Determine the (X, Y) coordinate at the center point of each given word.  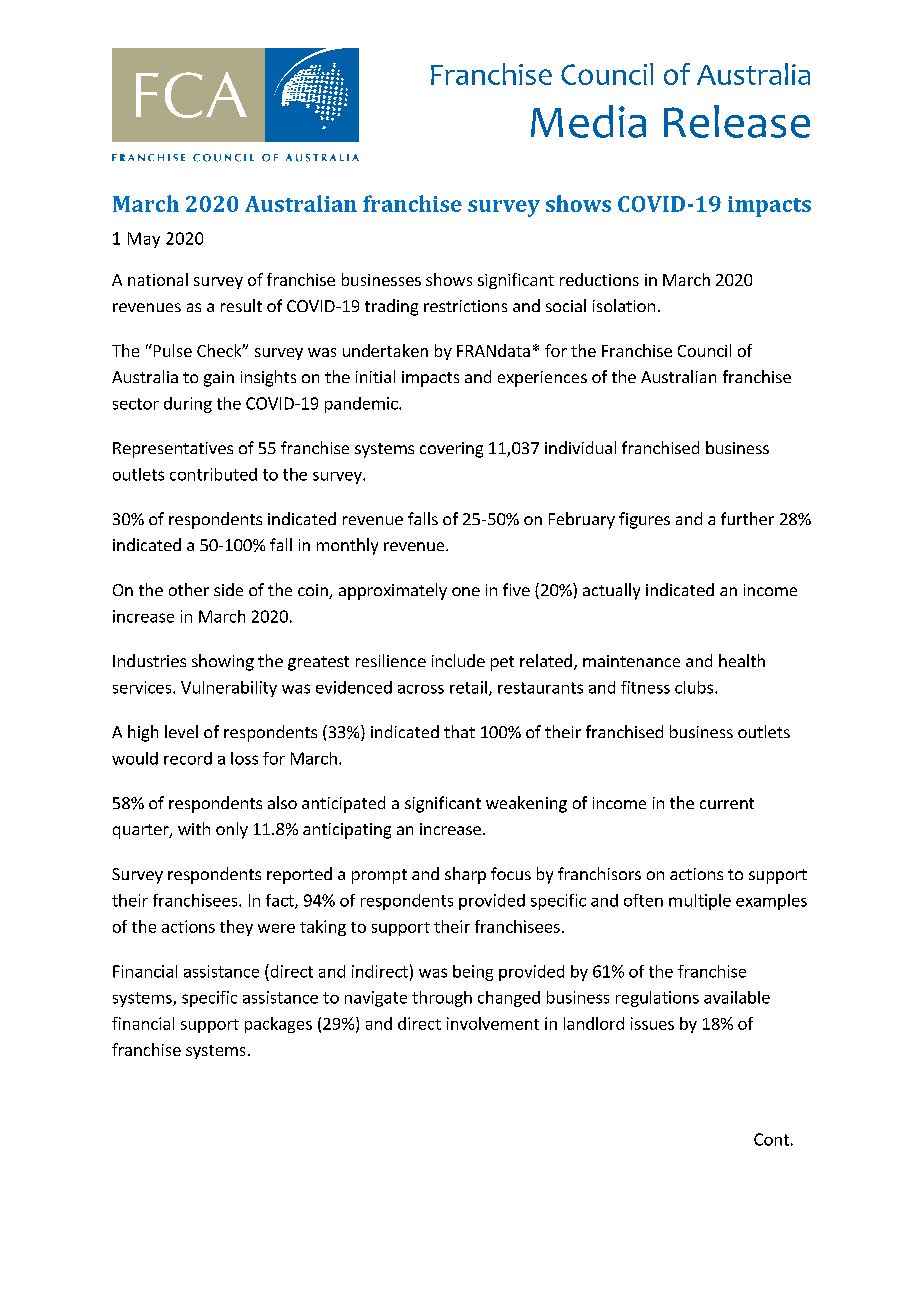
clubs (694, 687)
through (442, 999)
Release (737, 121)
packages (278, 1025)
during (188, 405)
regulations (657, 999)
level (181, 731)
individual (580, 447)
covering (451, 450)
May (144, 240)
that (459, 731)
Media (588, 121)
